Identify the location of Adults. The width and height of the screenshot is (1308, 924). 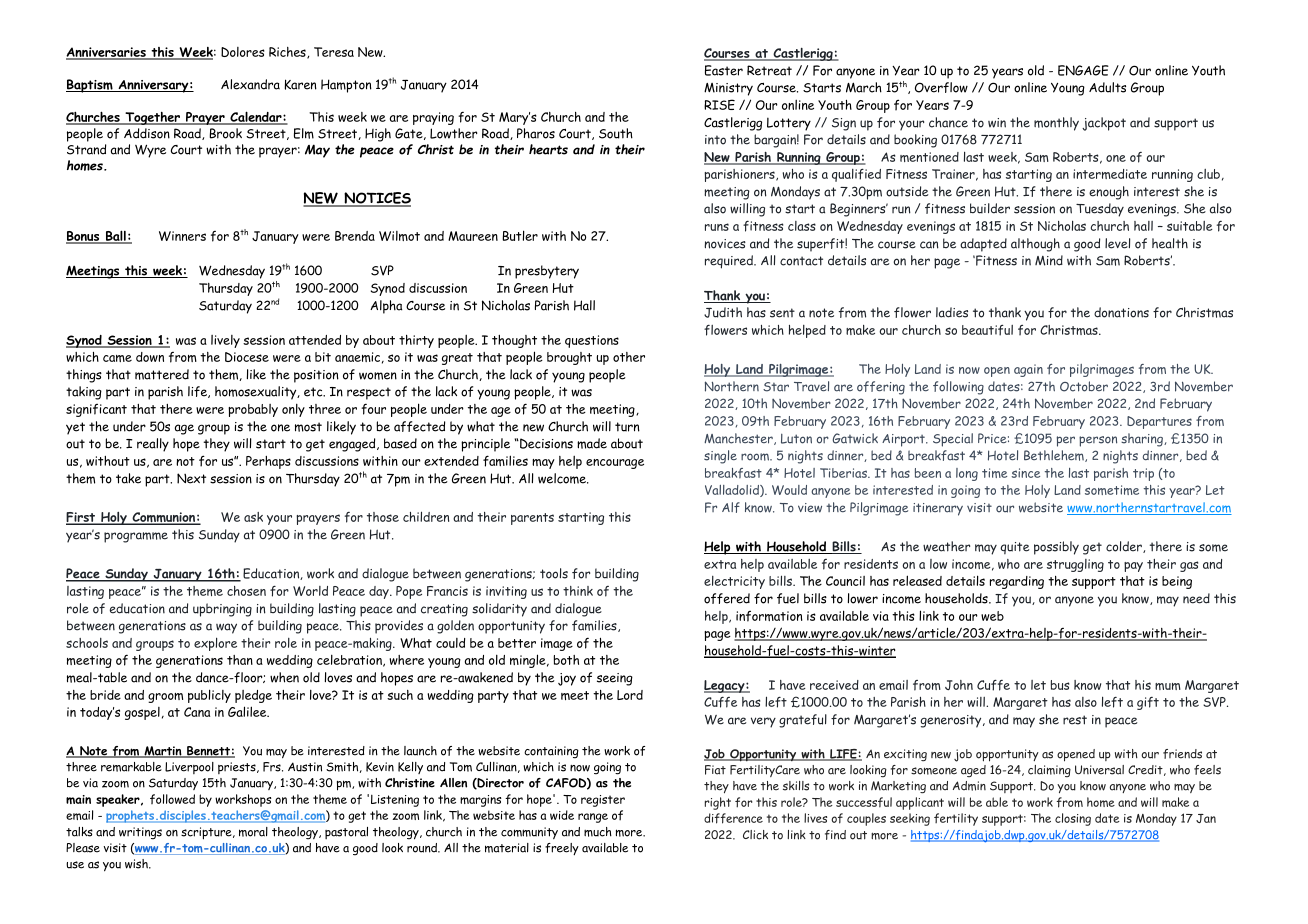
(1107, 87).
